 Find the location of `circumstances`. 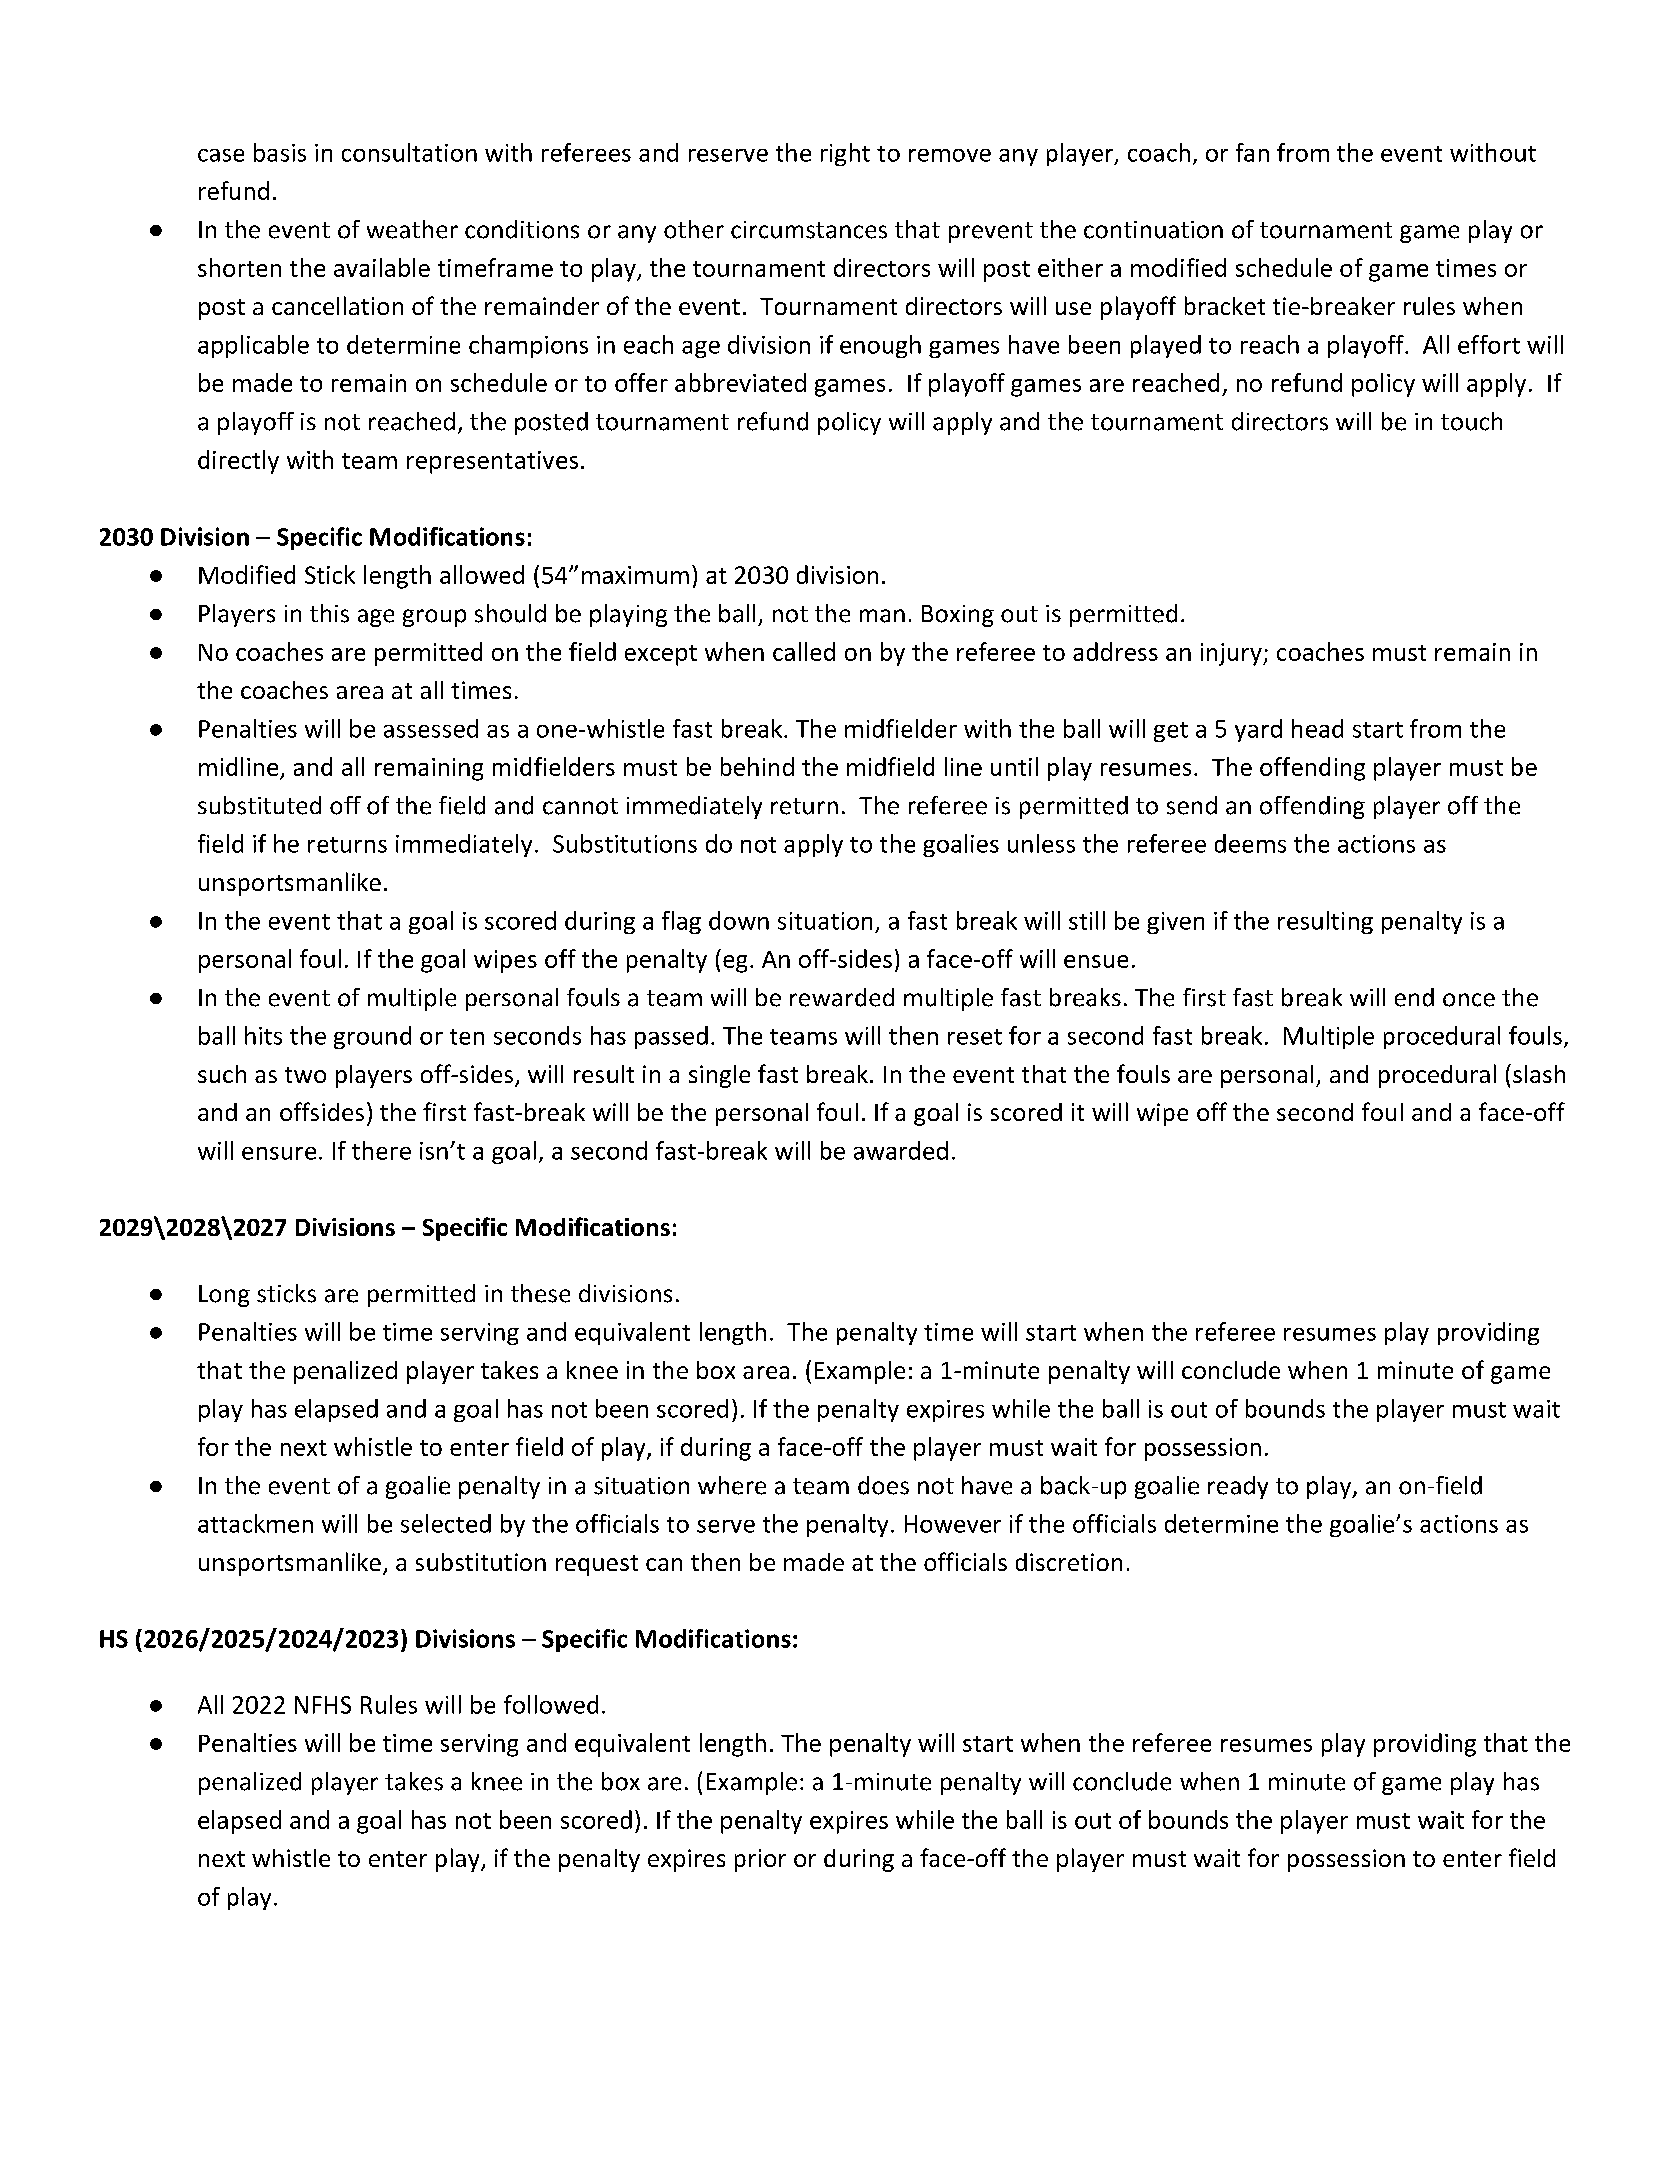

circumstances is located at coordinates (809, 230).
